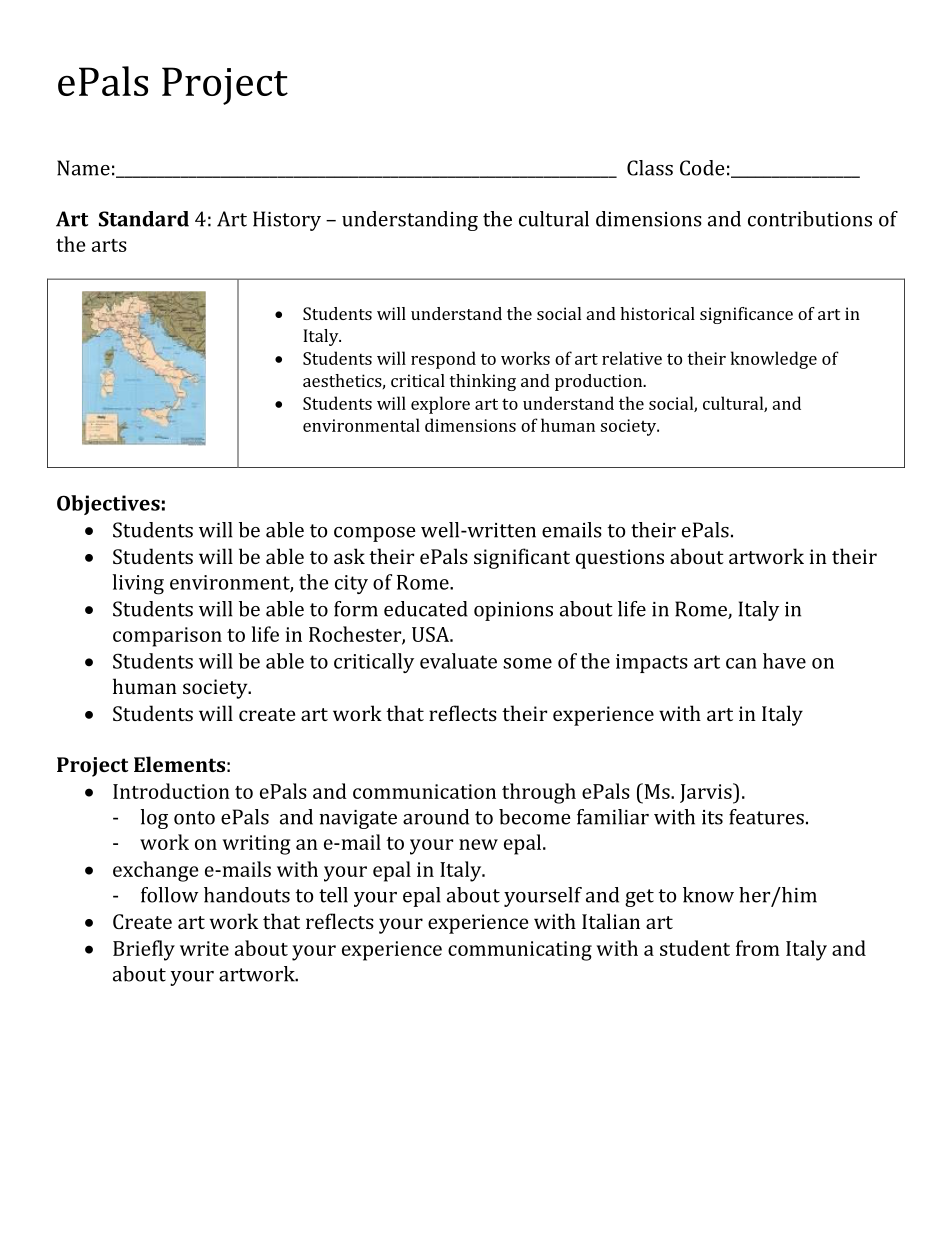  What do you see at coordinates (483, 382) in the screenshot?
I see `thinking` at bounding box center [483, 382].
